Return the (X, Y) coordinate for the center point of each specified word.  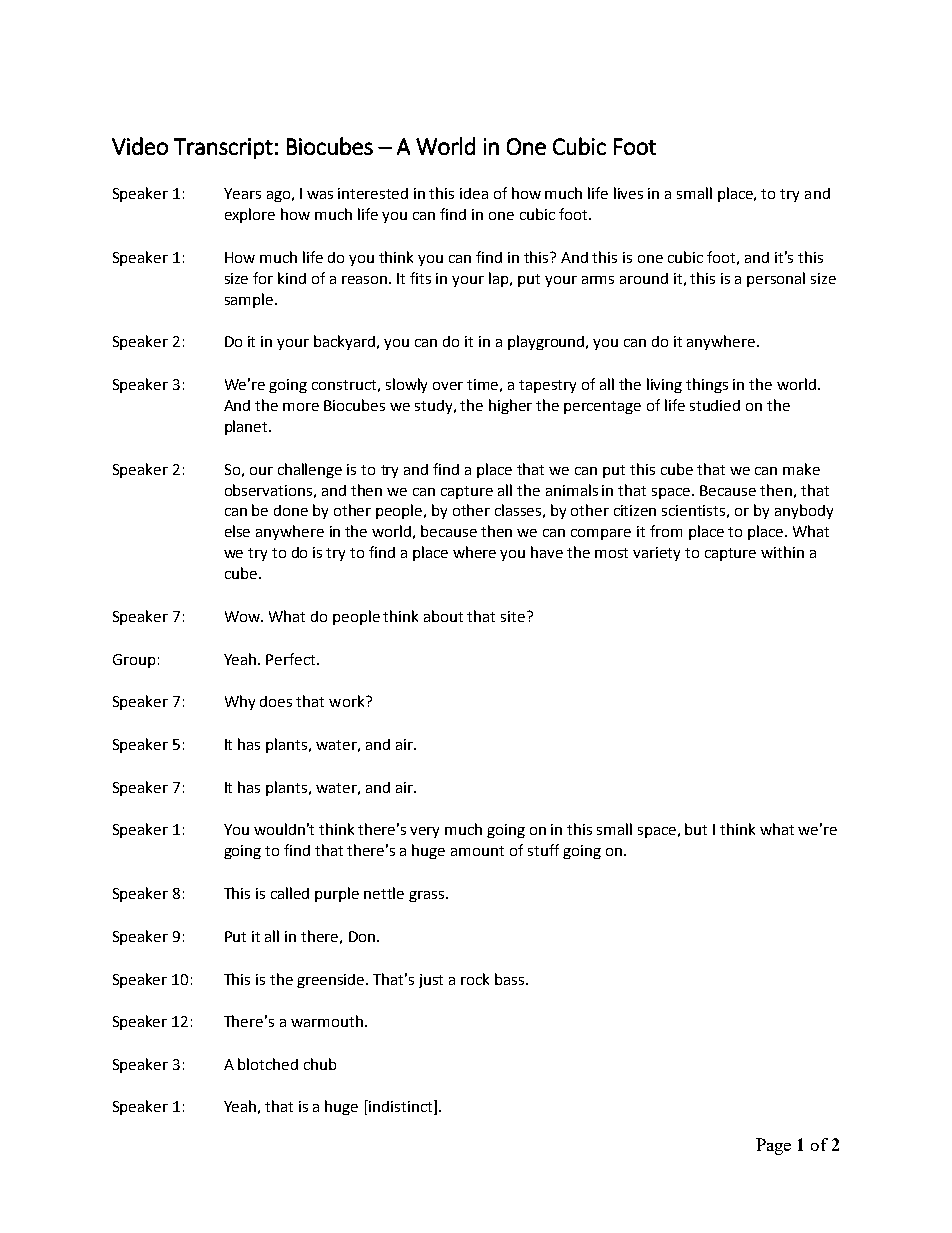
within (782, 552)
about (443, 616)
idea (474, 193)
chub (320, 1064)
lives (628, 193)
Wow (244, 616)
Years (242, 193)
